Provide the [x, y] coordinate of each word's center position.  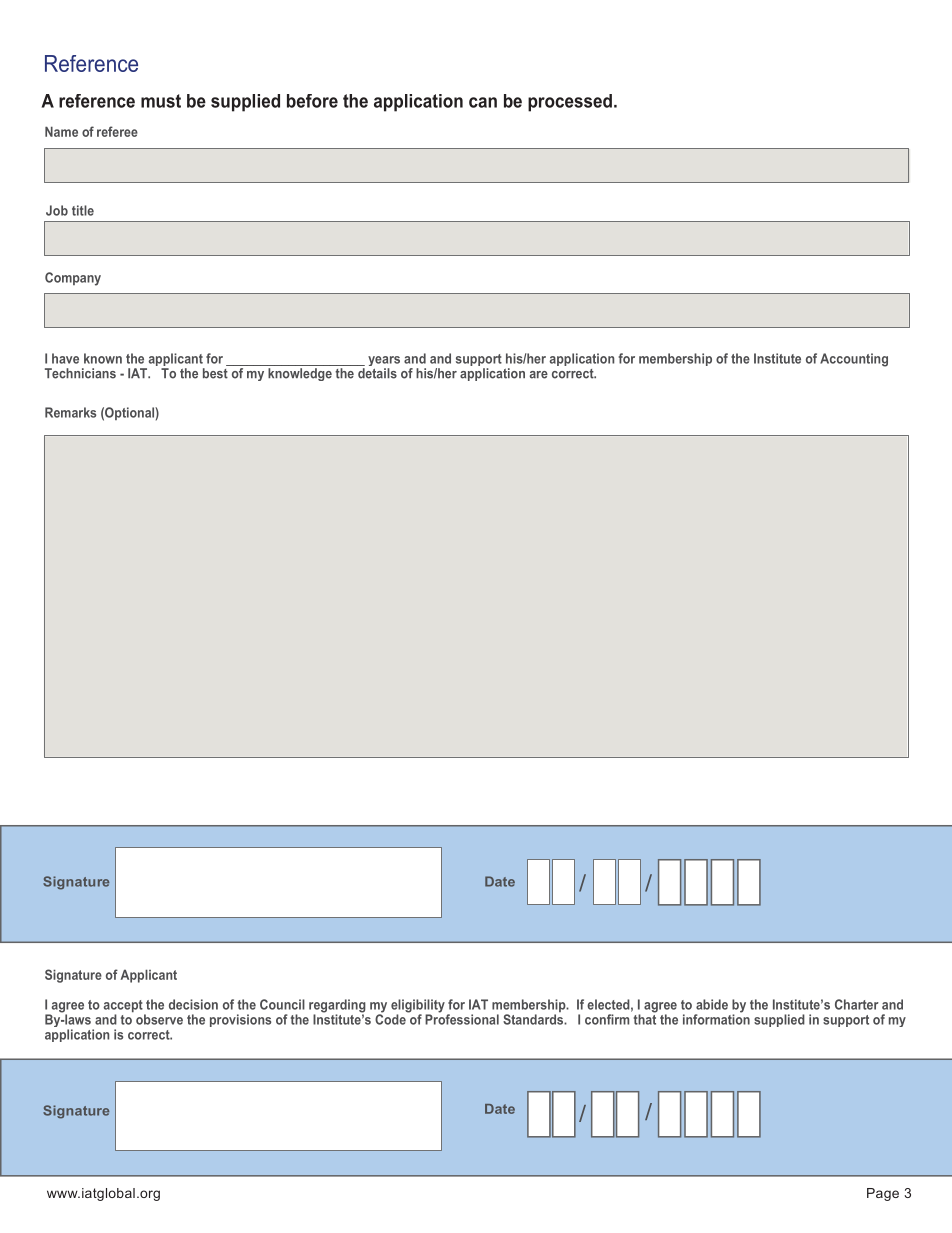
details [377, 373]
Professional [462, 1018]
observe [159, 1019]
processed [570, 103]
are [539, 375]
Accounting [854, 360]
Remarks [70, 412]
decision [193, 1004]
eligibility [418, 1007]
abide [712, 1004]
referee [117, 131]
